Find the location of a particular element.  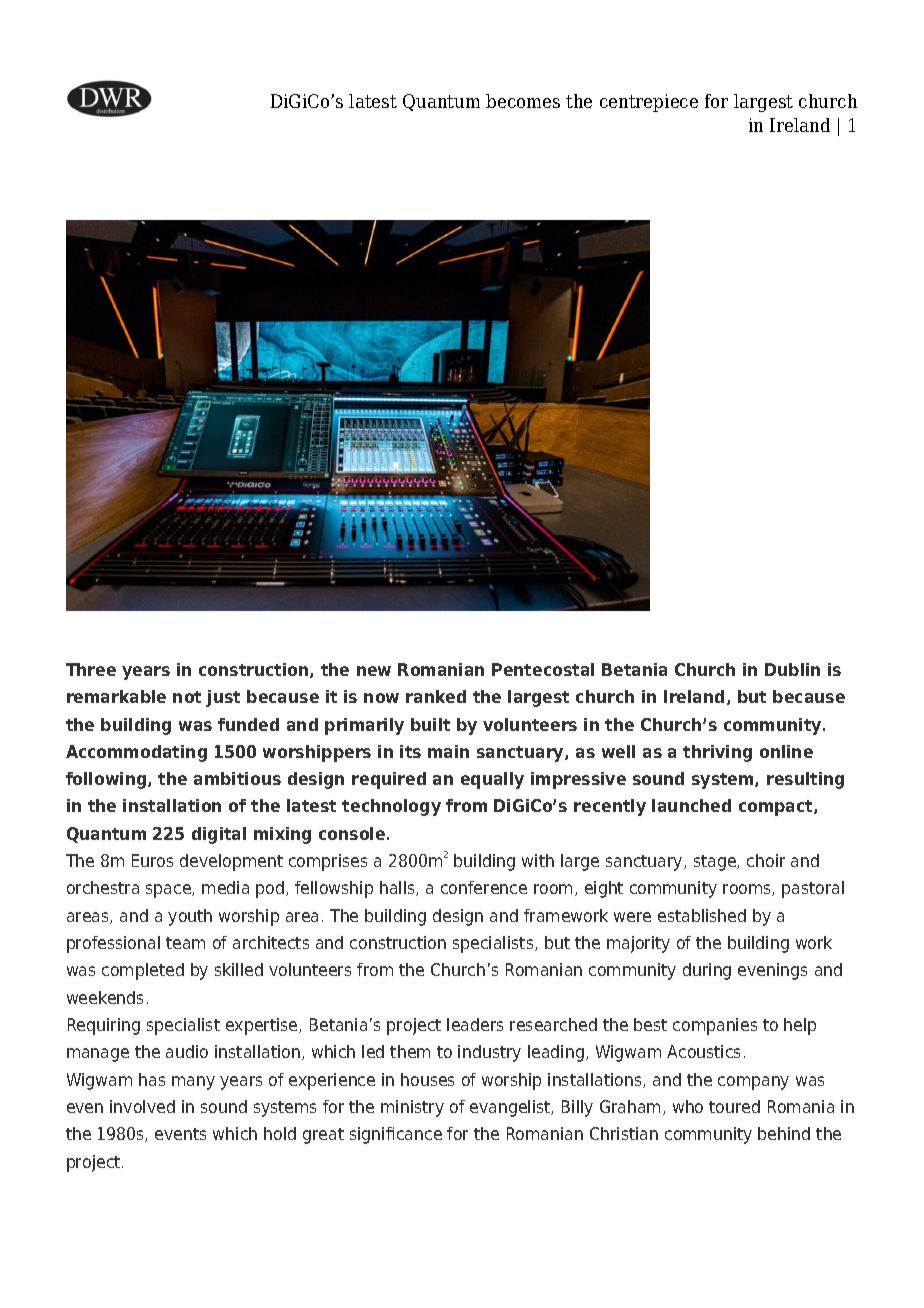

many is located at coordinates (193, 1083).
